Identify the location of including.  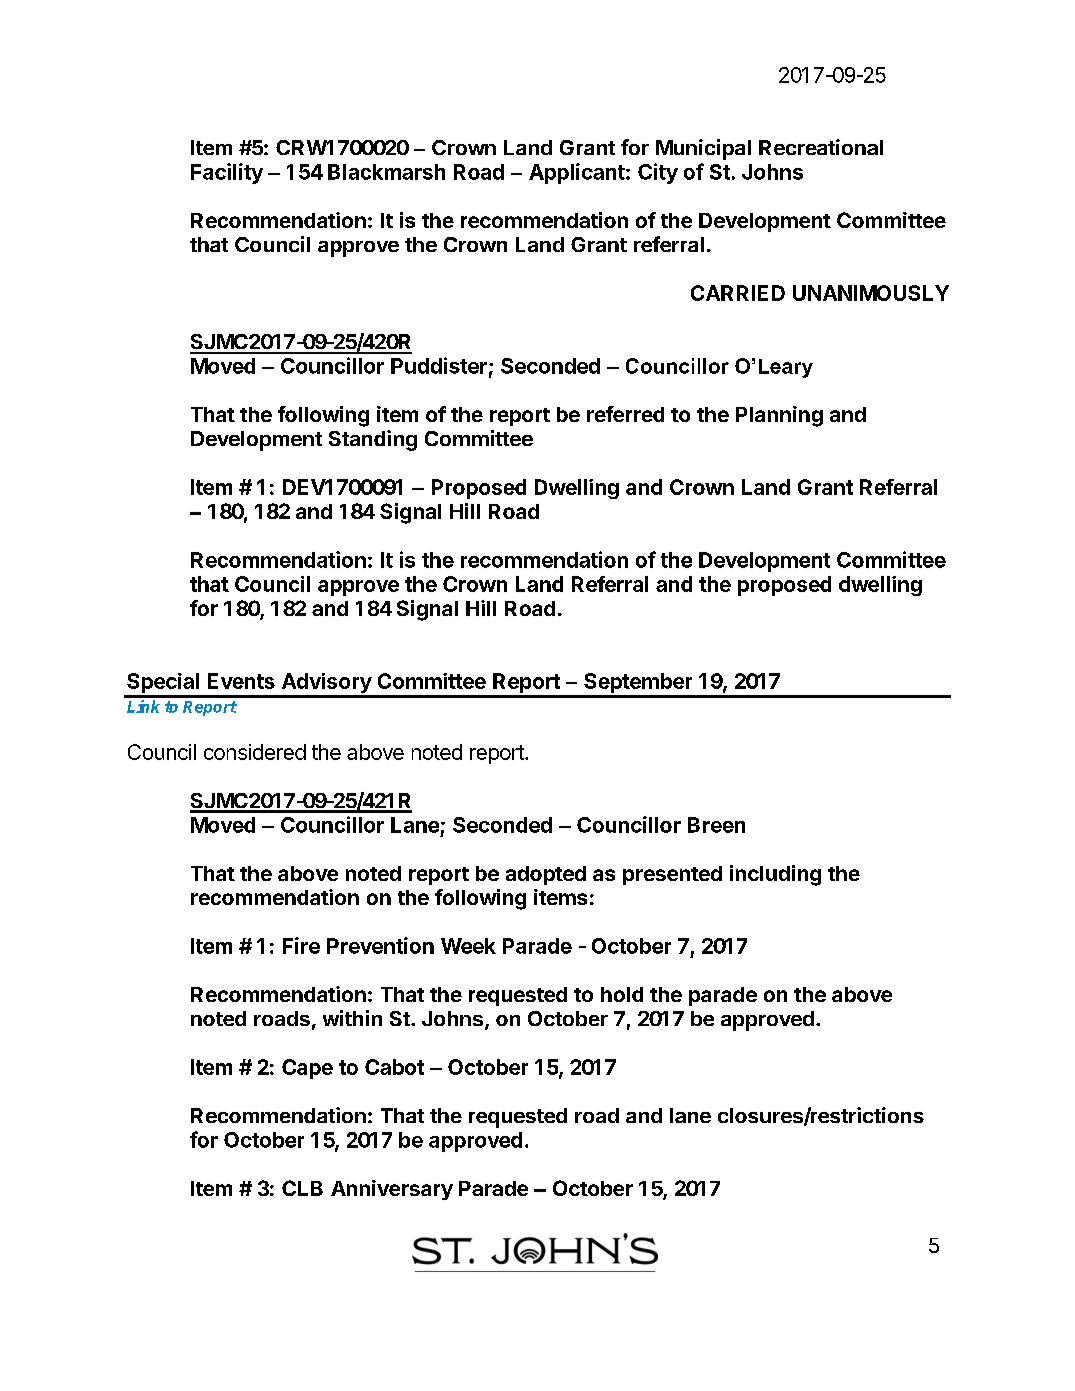
(775, 875).
